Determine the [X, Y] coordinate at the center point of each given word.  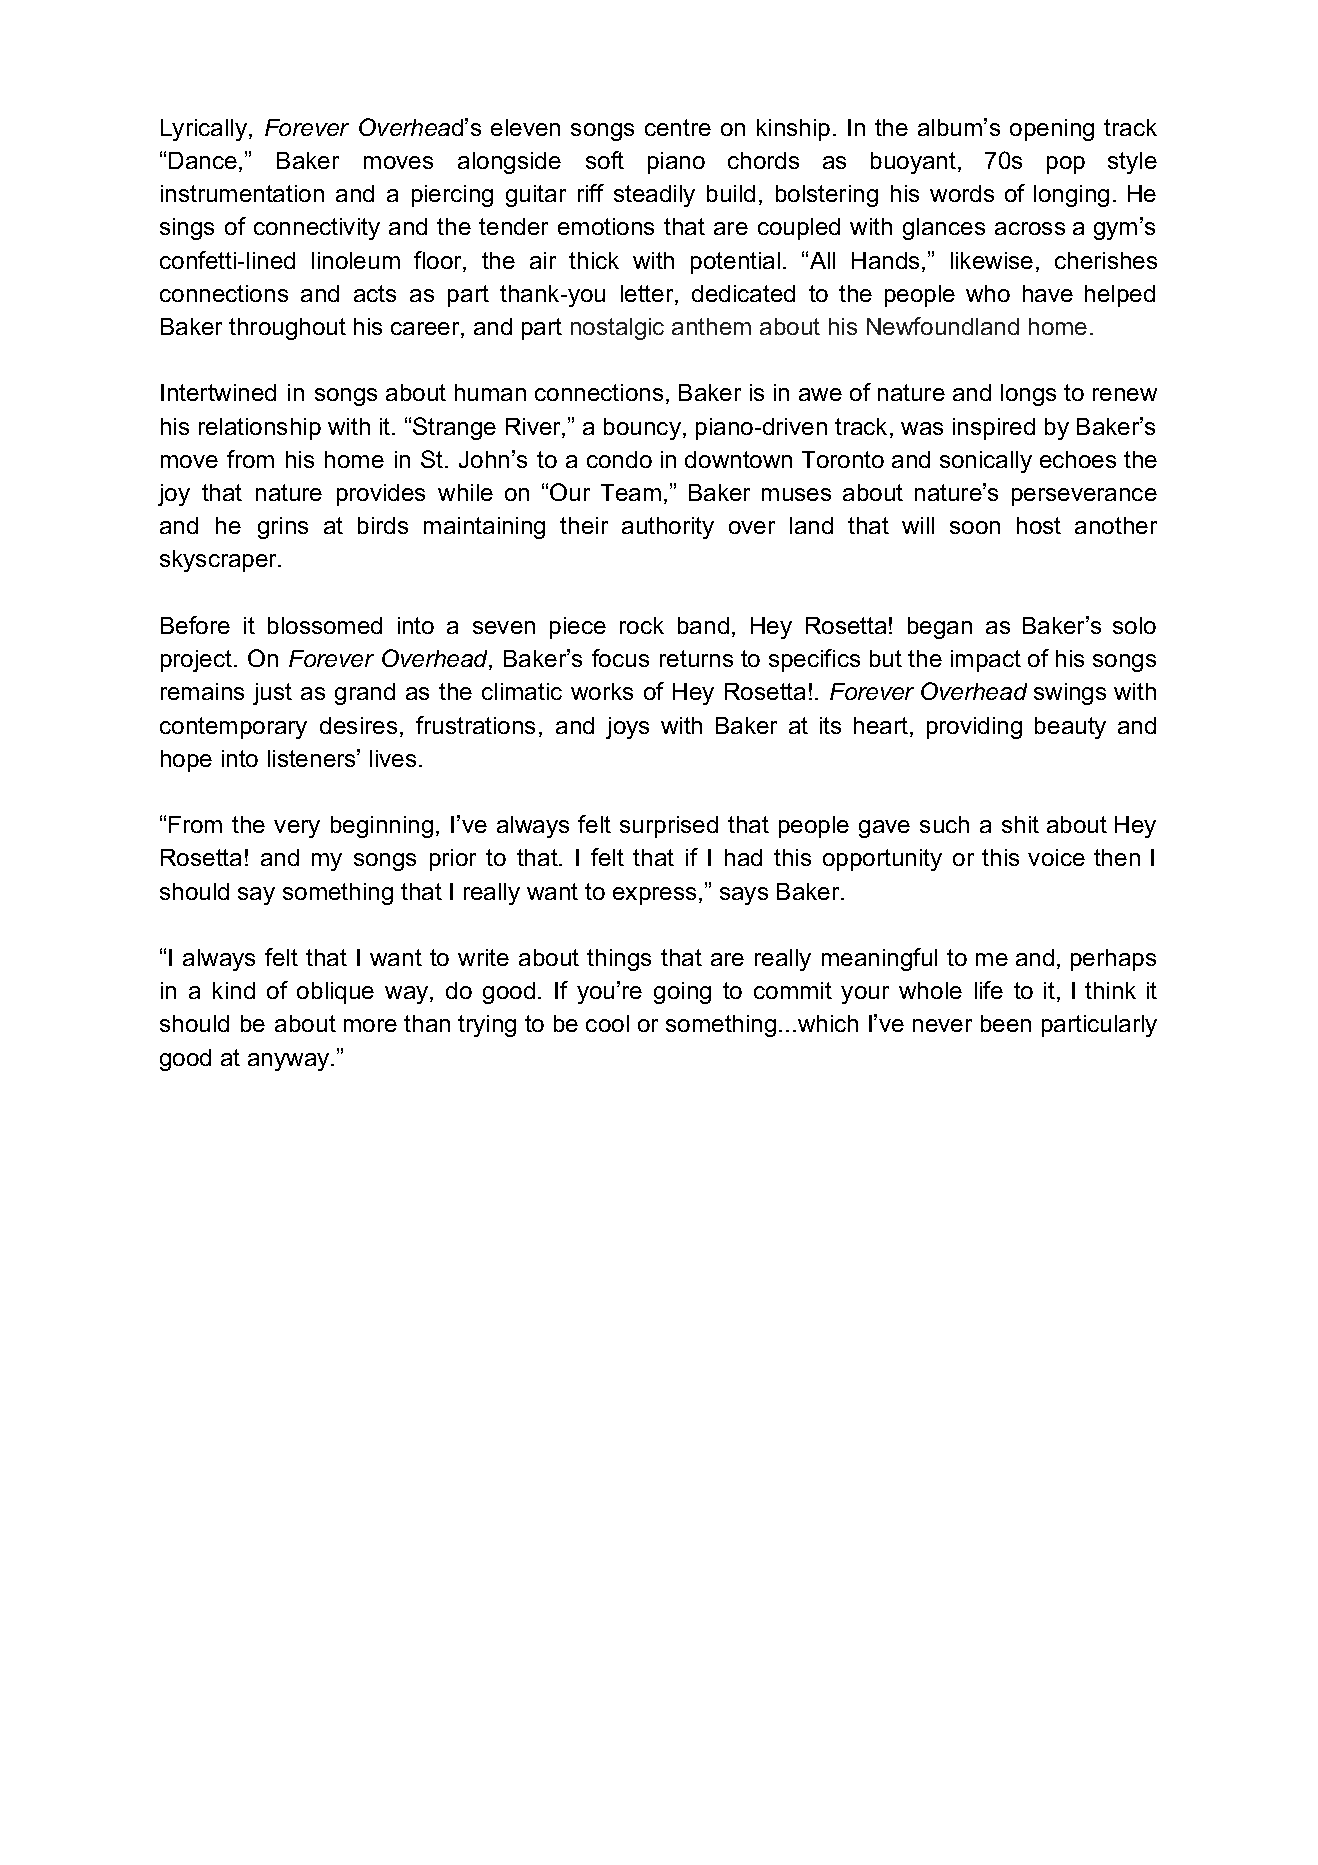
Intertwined [218, 392]
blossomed [325, 625]
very [297, 829]
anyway [290, 1062]
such [944, 824]
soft [605, 160]
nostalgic [617, 329]
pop [1066, 165]
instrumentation [242, 193]
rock [642, 625]
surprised [669, 827]
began [940, 628]
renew [1125, 394]
